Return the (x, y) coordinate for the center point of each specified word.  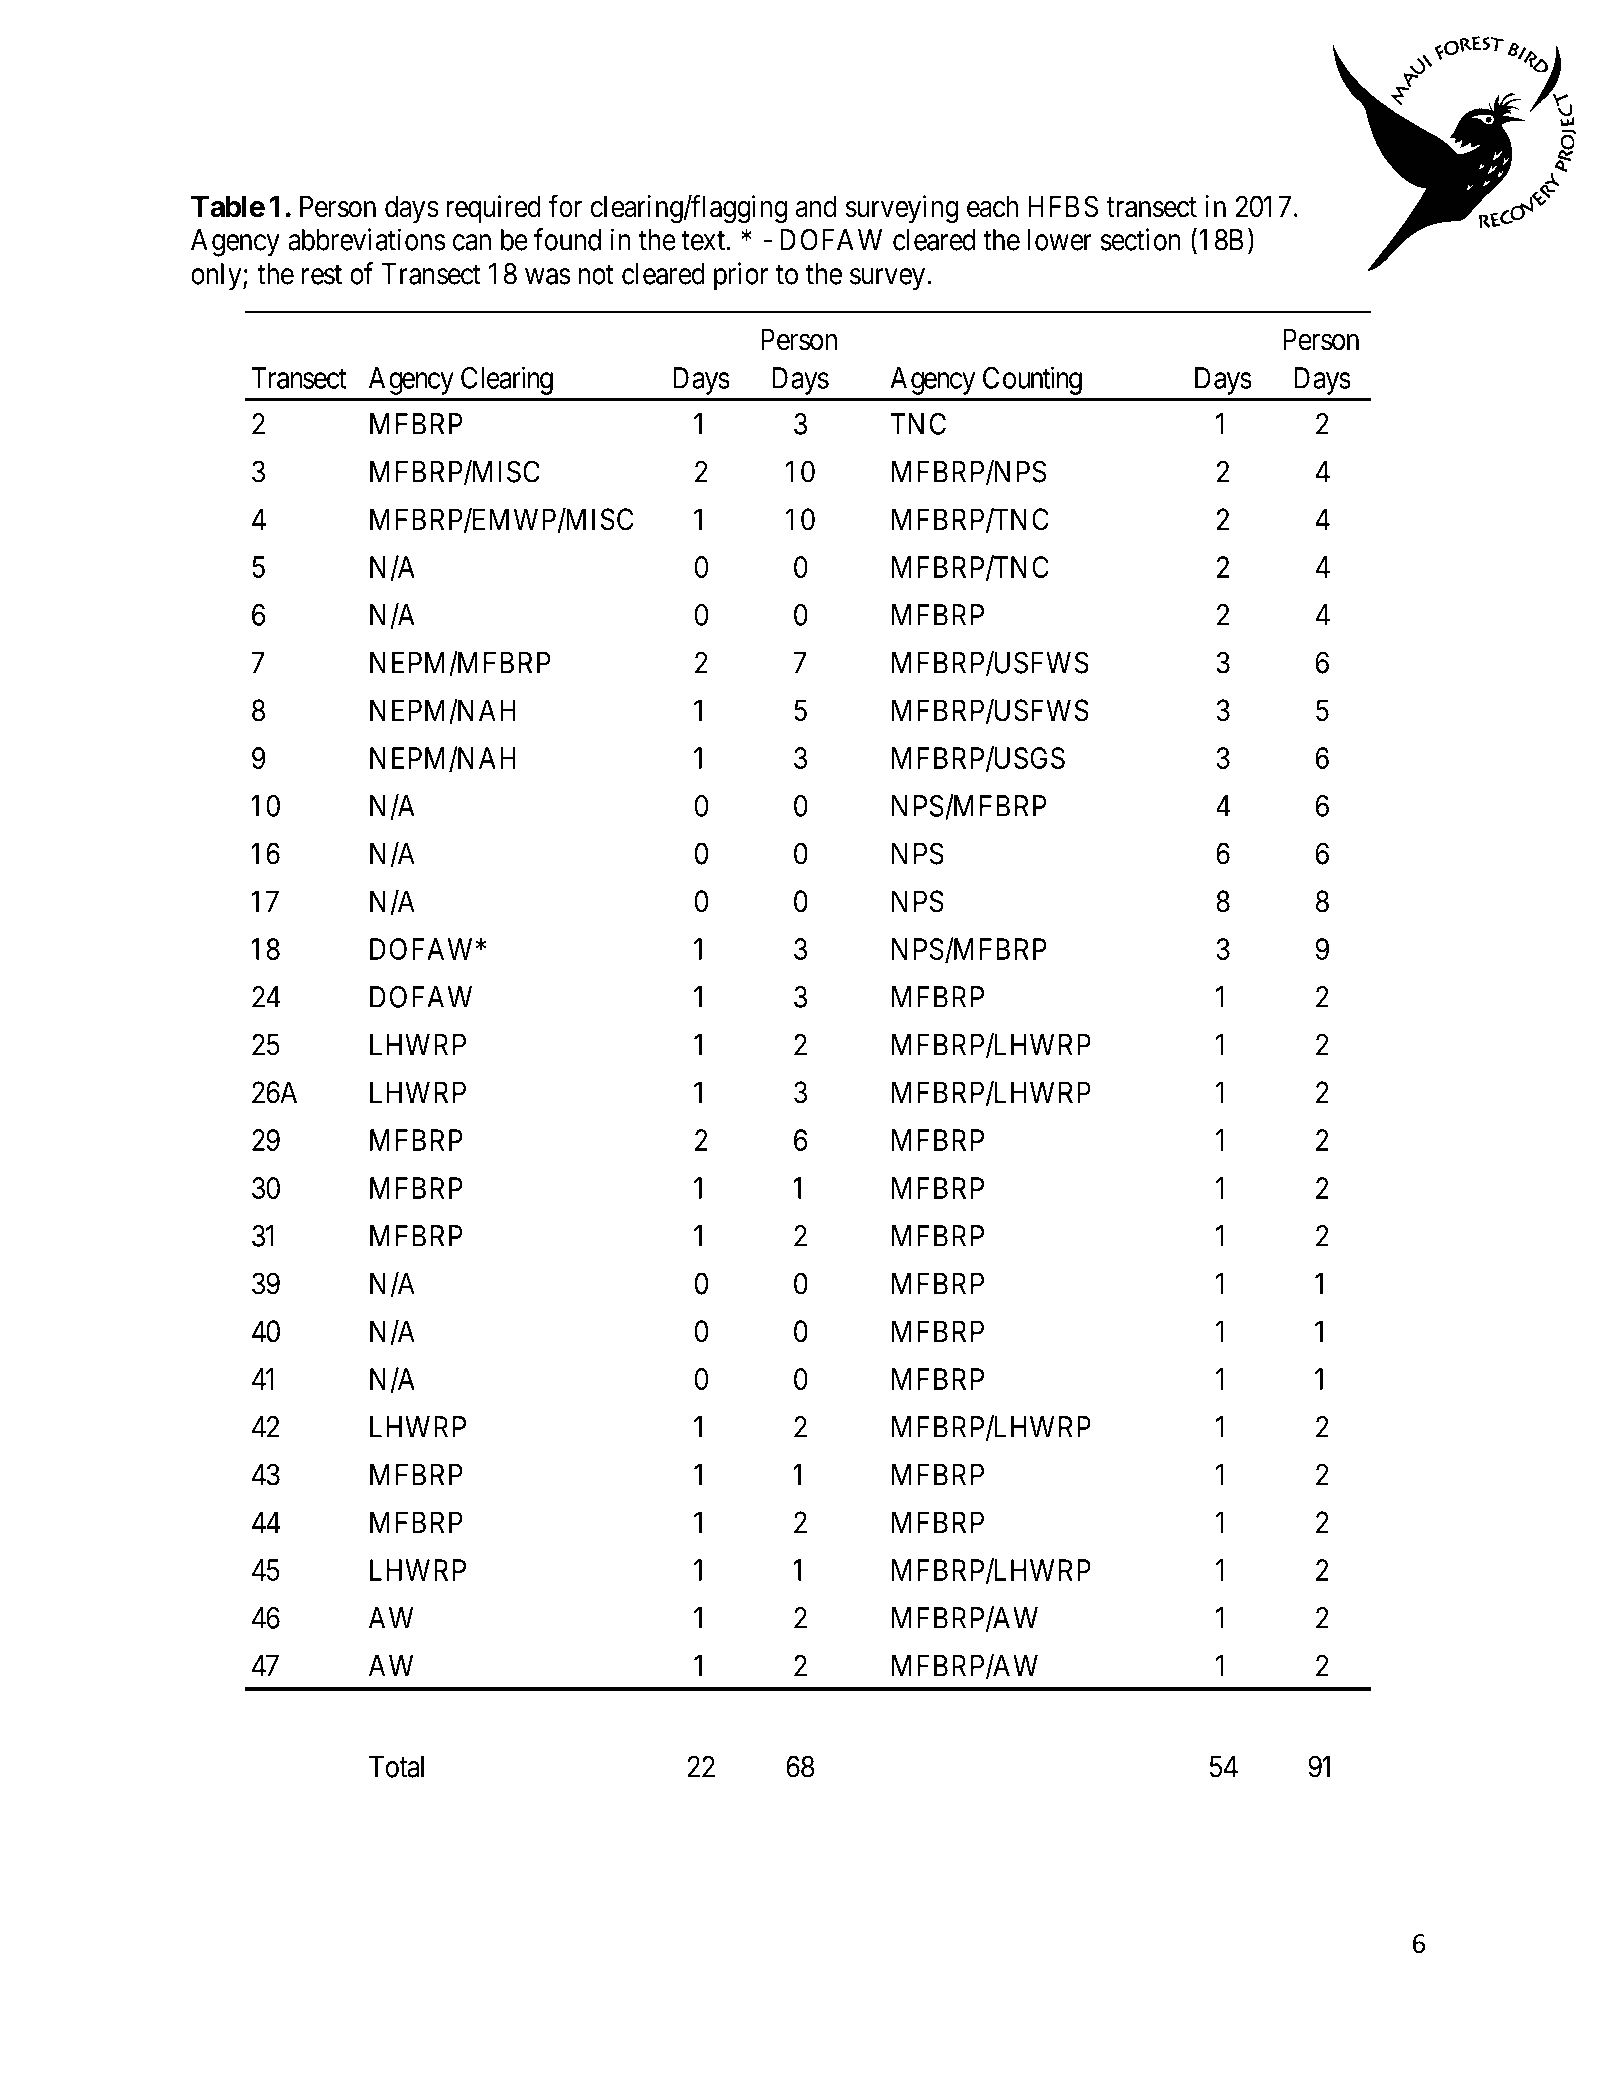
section (1141, 239)
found (567, 239)
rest (322, 275)
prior (741, 276)
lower (1060, 240)
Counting (1032, 380)
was (548, 276)
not (596, 275)
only (217, 277)
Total (396, 1767)
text (703, 241)
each (992, 206)
